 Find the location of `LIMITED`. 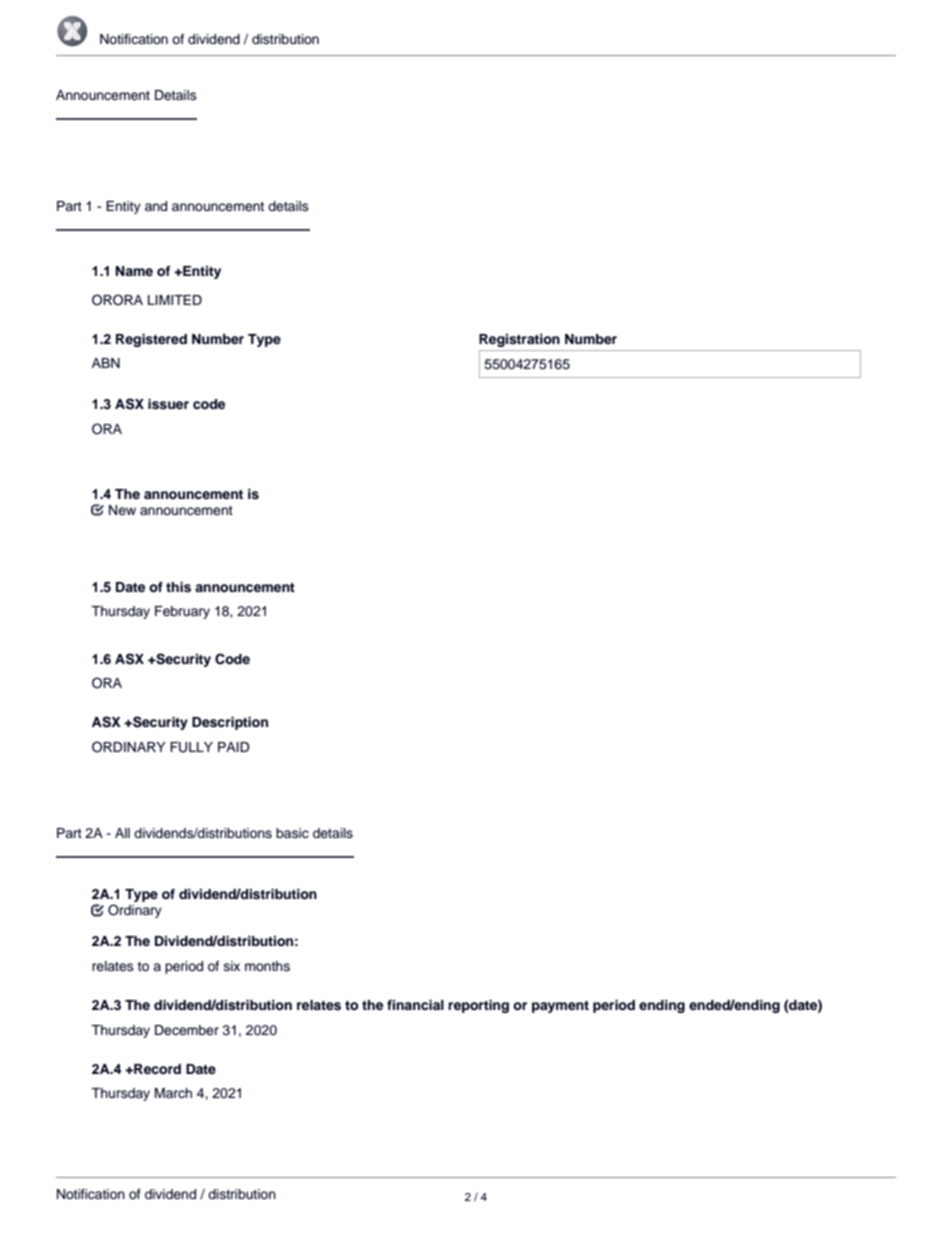

LIMITED is located at coordinates (175, 300).
